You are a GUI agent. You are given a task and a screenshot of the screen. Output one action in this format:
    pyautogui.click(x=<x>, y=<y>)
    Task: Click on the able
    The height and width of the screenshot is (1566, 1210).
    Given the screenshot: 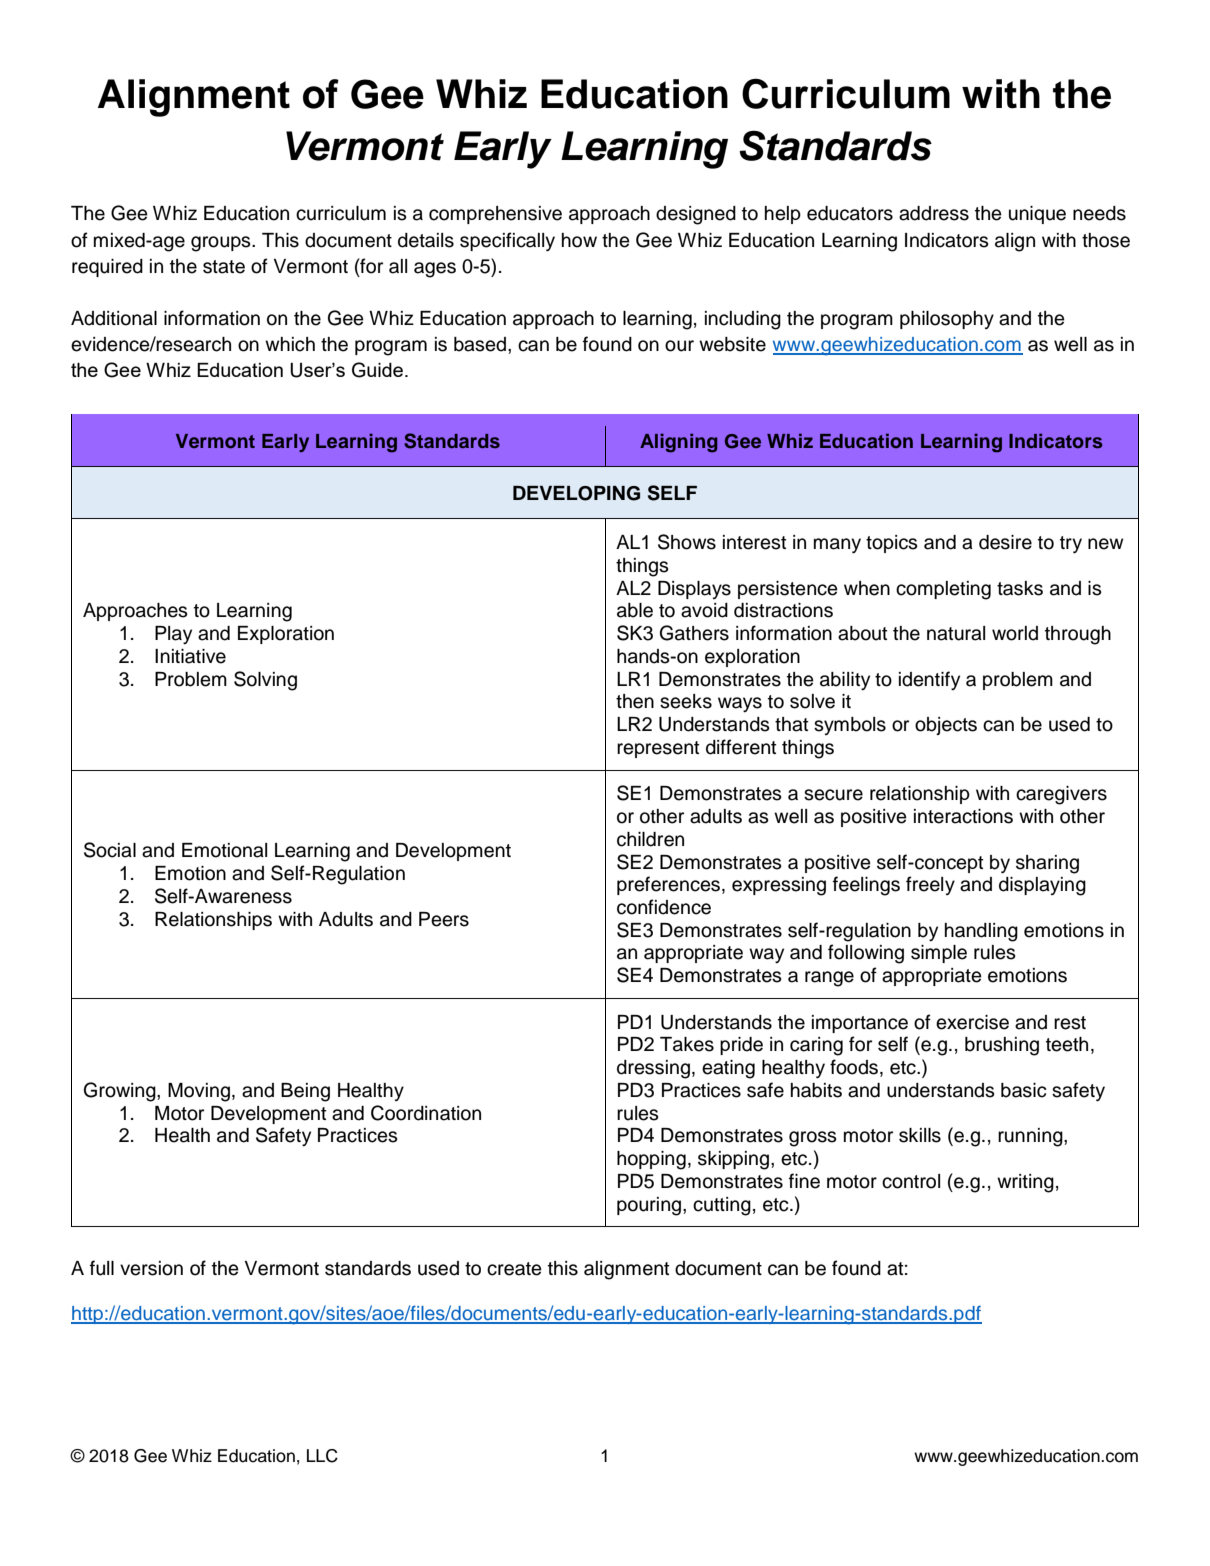 What is the action you would take?
    pyautogui.click(x=635, y=610)
